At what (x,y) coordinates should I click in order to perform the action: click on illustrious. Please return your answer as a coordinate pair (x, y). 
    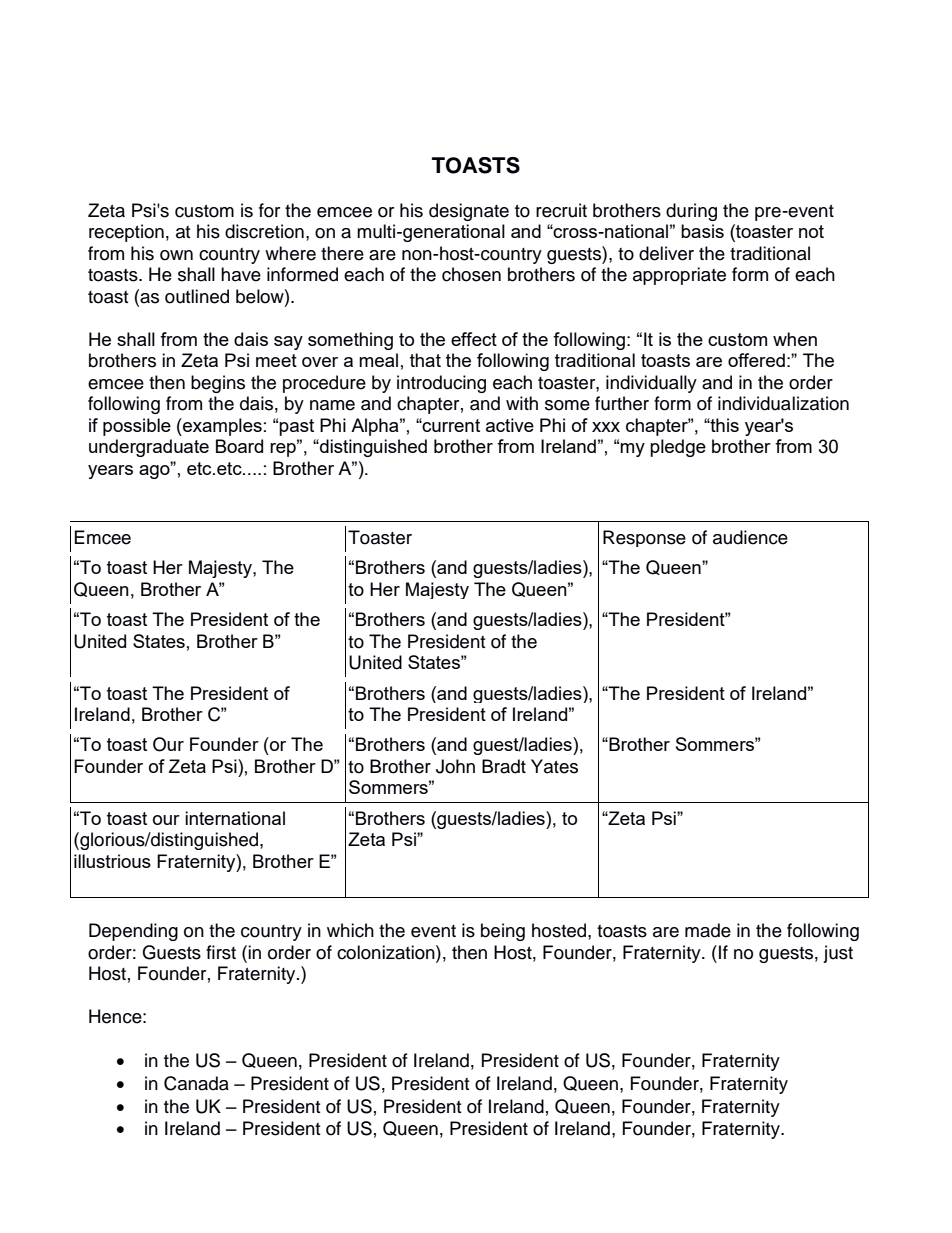
    Looking at the image, I should click on (112, 861).
